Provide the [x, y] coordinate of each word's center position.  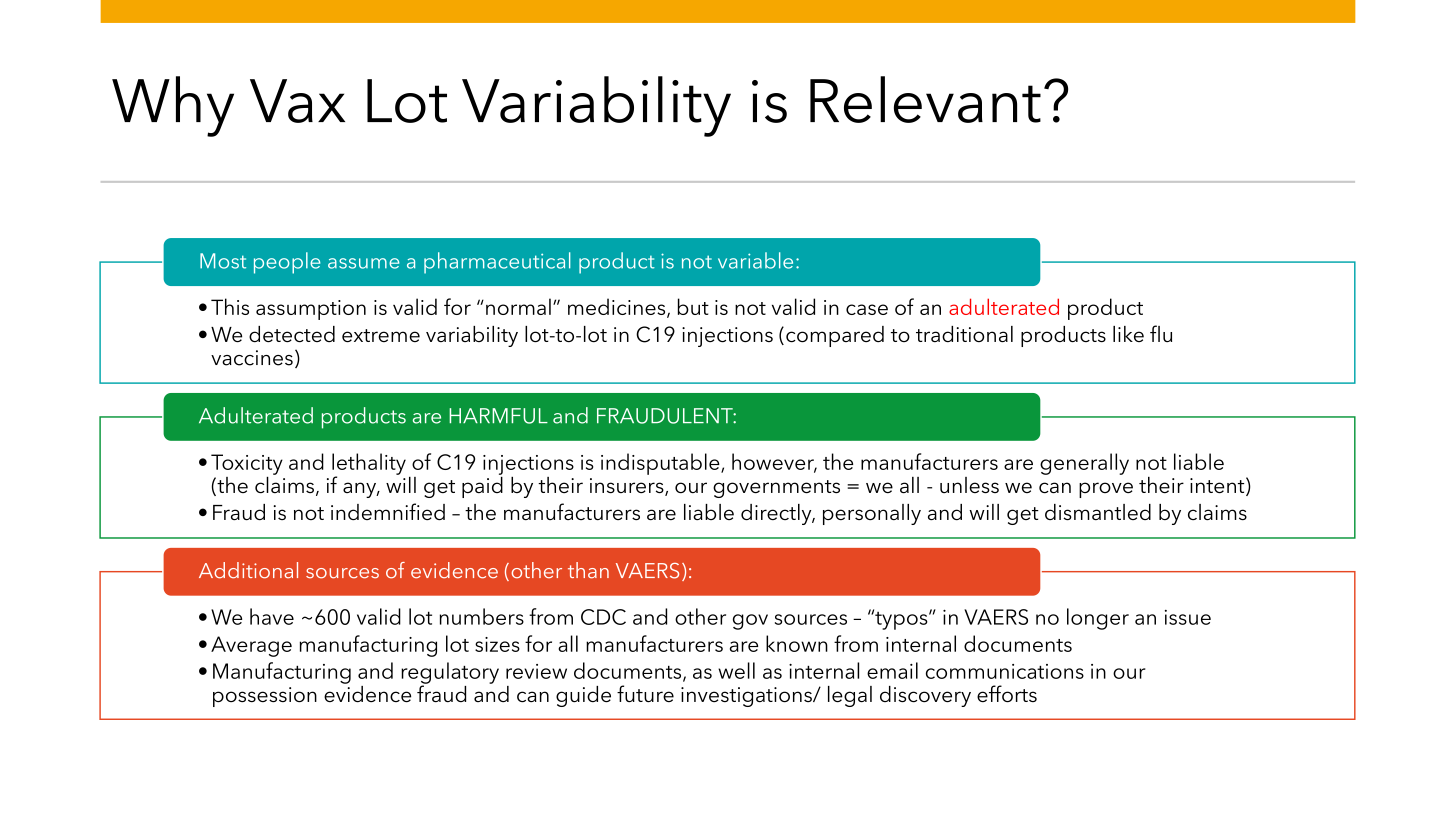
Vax [297, 101]
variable [755, 260]
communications [1005, 671]
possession [265, 697]
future [645, 693]
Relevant [925, 99]
